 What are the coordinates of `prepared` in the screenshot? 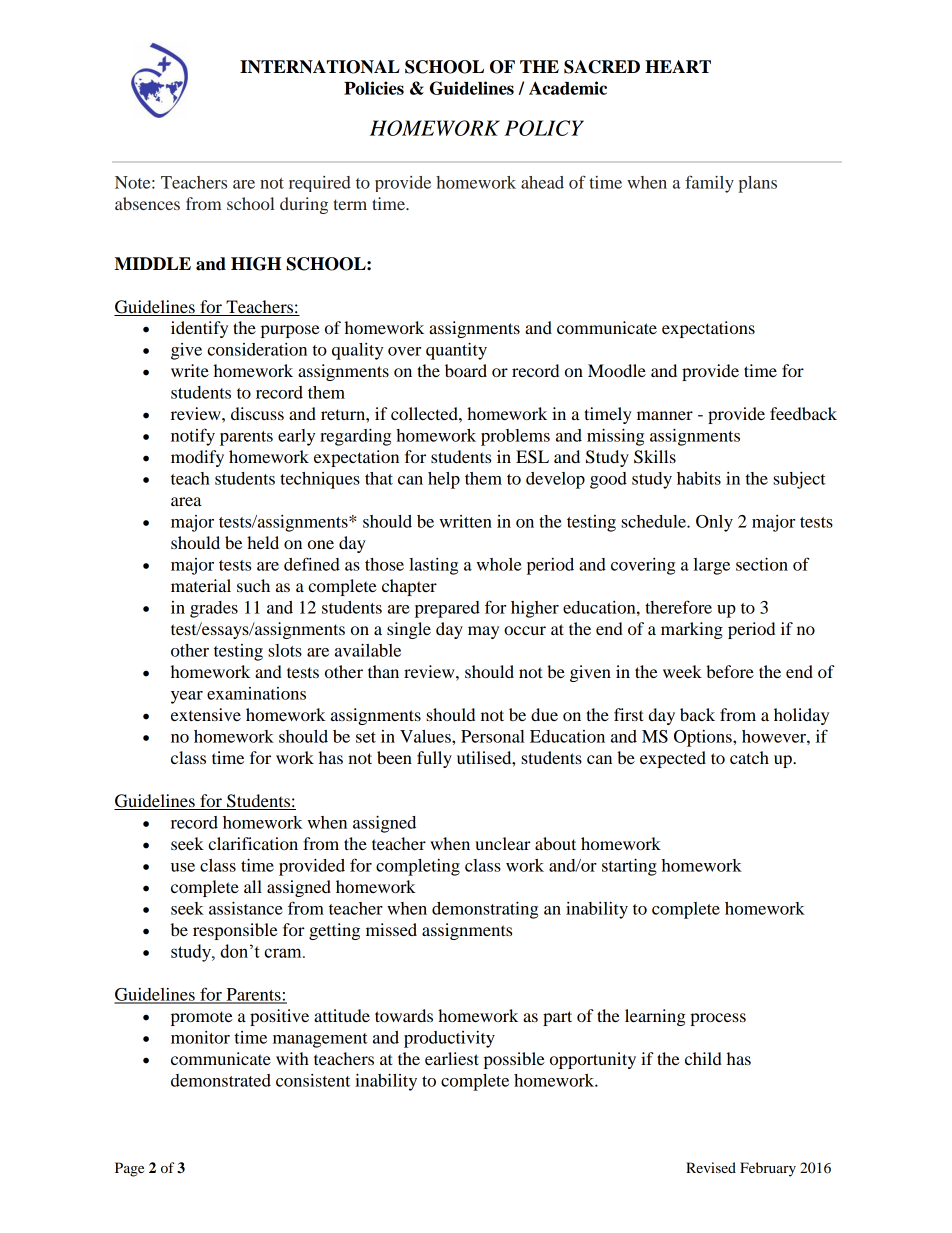 It's located at (447, 609).
